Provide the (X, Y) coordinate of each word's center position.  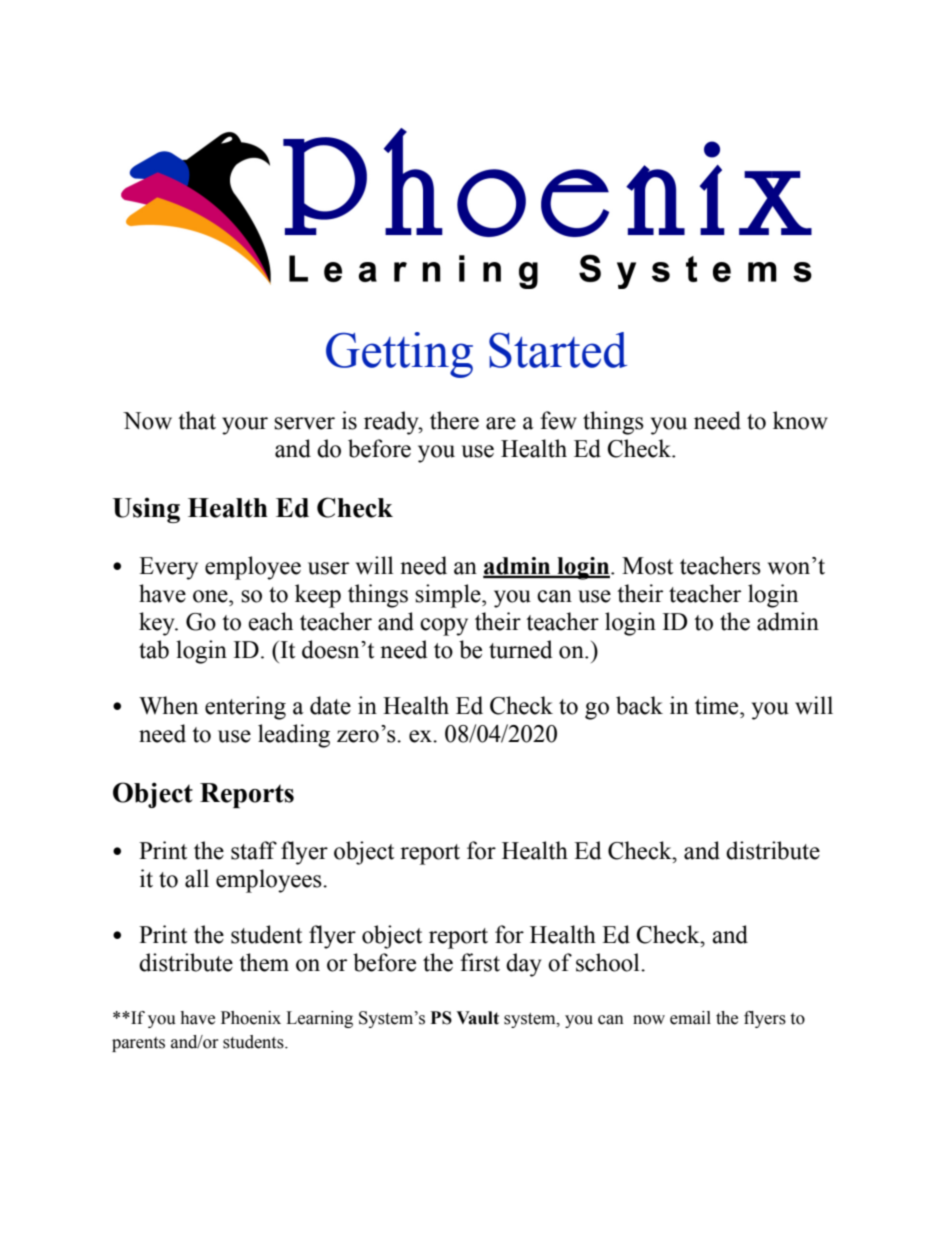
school (609, 962)
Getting (399, 355)
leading (294, 736)
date (330, 705)
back (639, 705)
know (800, 420)
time (718, 705)
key (158, 624)
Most (647, 566)
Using (146, 510)
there (454, 420)
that (197, 420)
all (197, 878)
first (480, 962)
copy (444, 627)
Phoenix (251, 1018)
